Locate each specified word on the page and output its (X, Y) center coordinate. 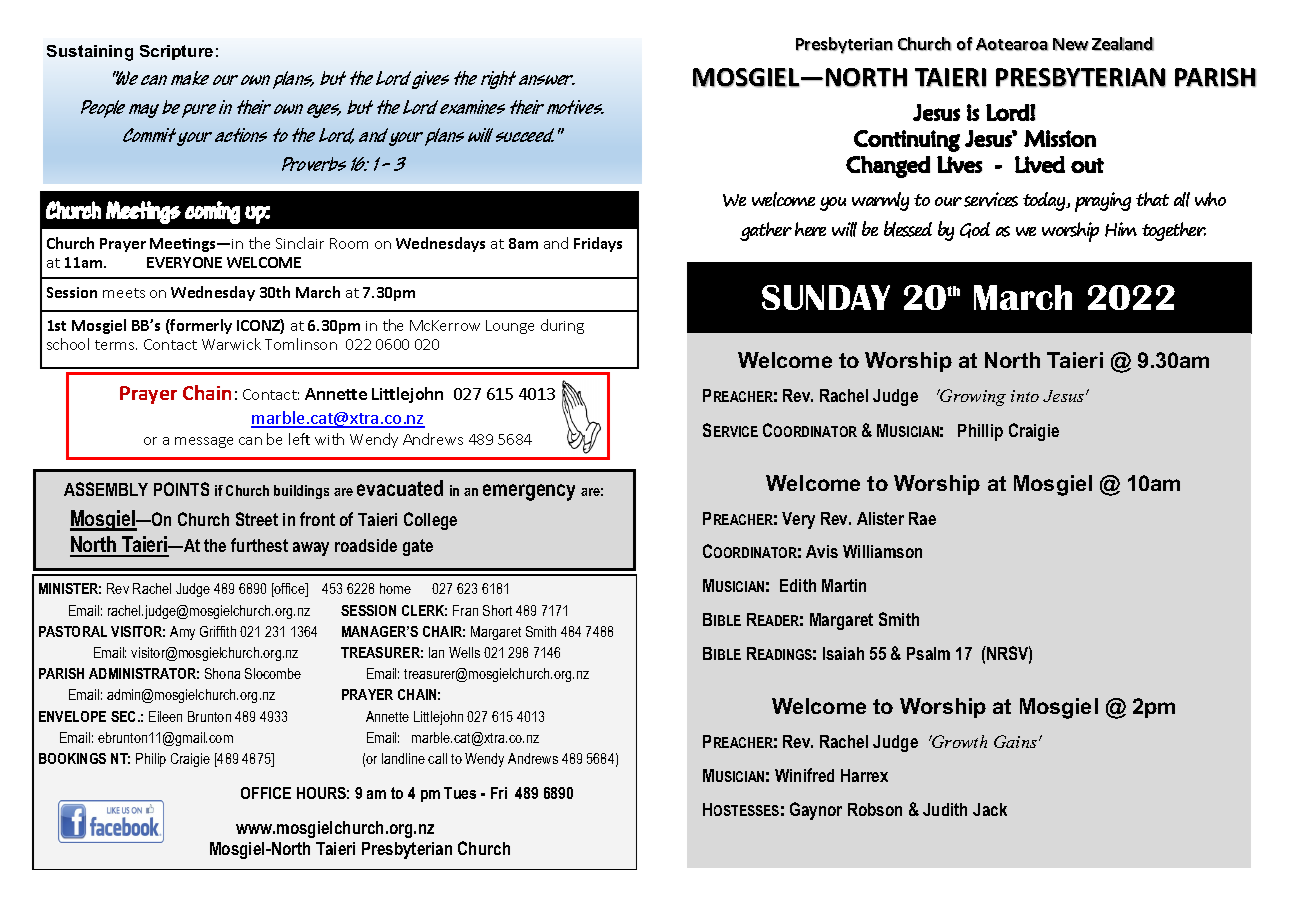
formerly (200, 326)
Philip (151, 760)
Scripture (176, 52)
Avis (822, 551)
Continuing (907, 141)
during (562, 326)
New (1071, 44)
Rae (922, 518)
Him (1121, 229)
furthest (259, 545)
